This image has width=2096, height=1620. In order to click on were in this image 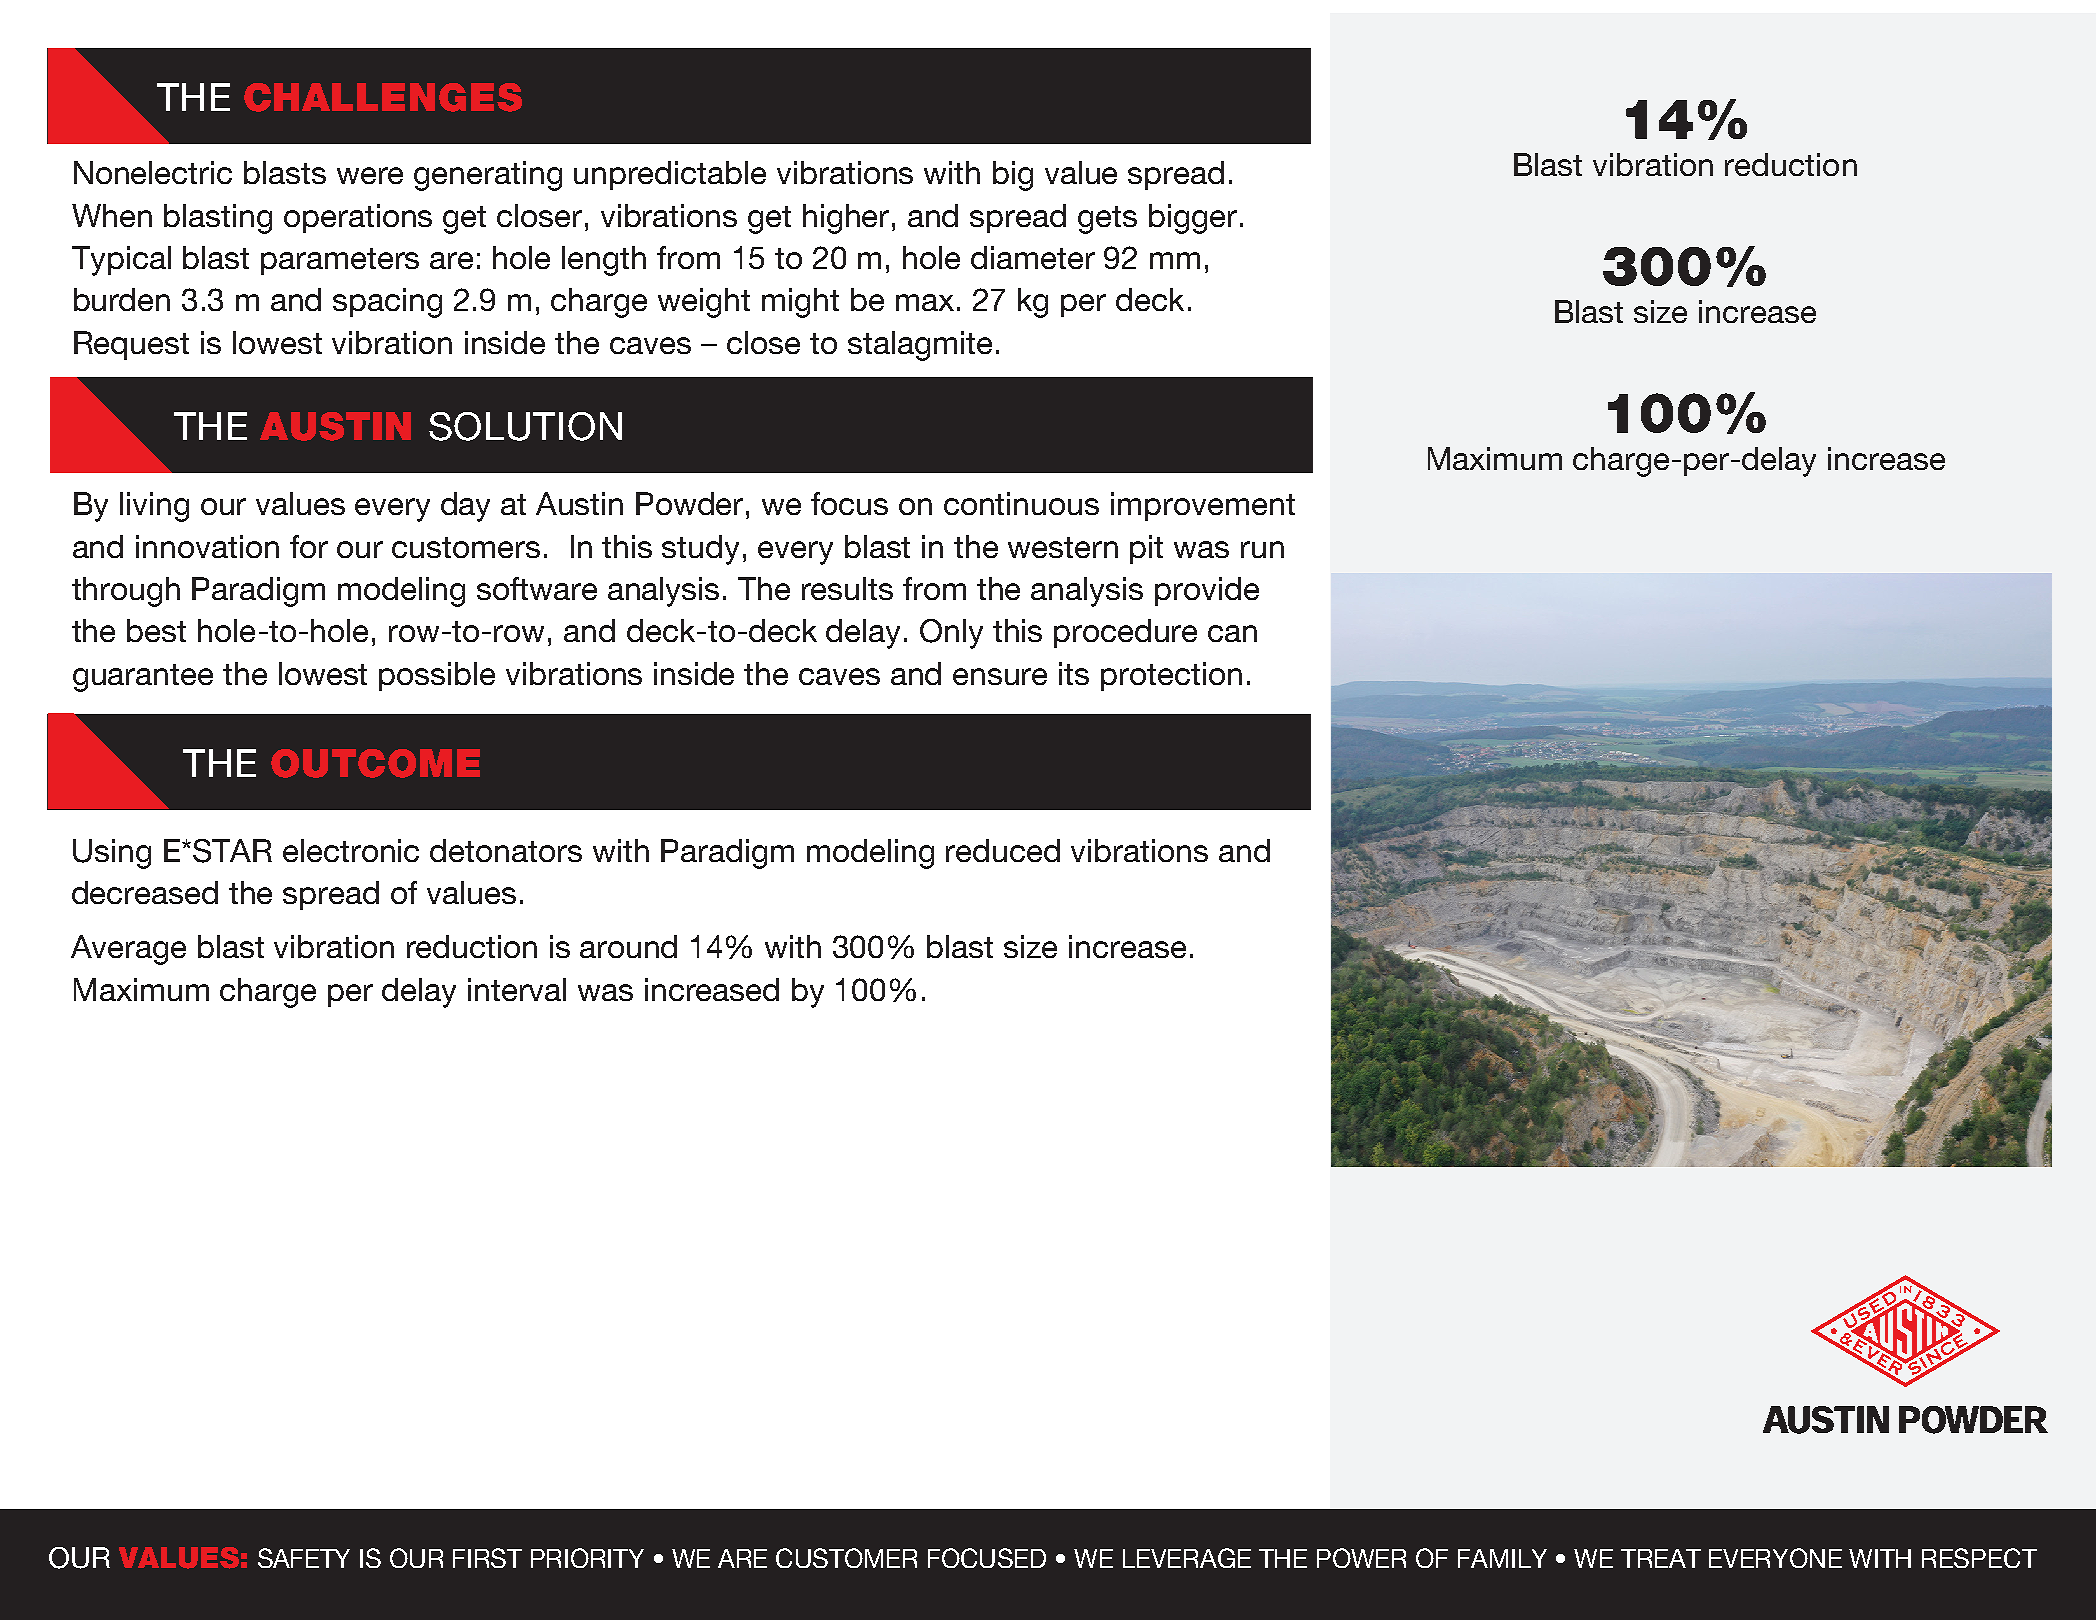, I will do `click(370, 175)`.
